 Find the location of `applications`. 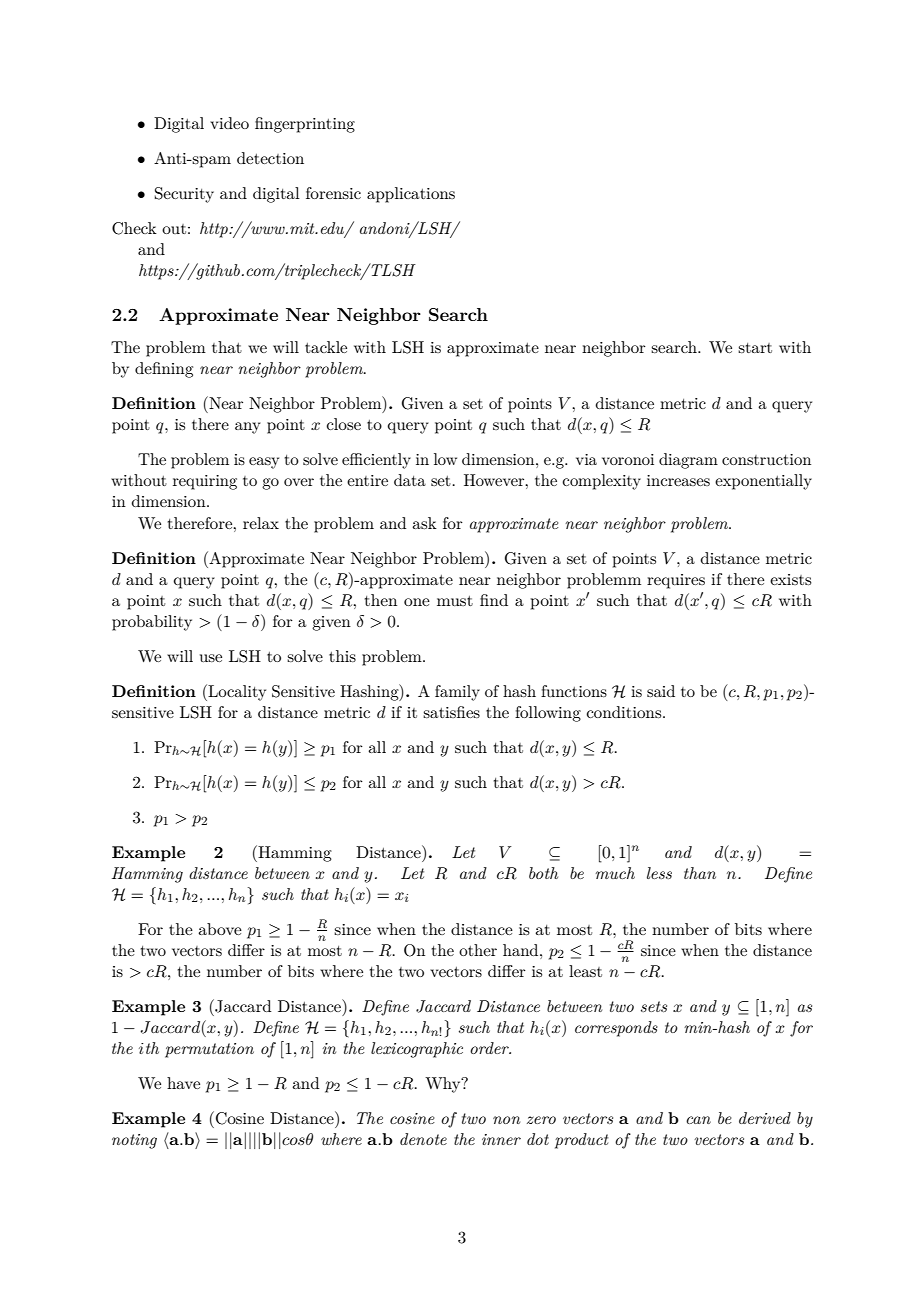

applications is located at coordinates (411, 195).
